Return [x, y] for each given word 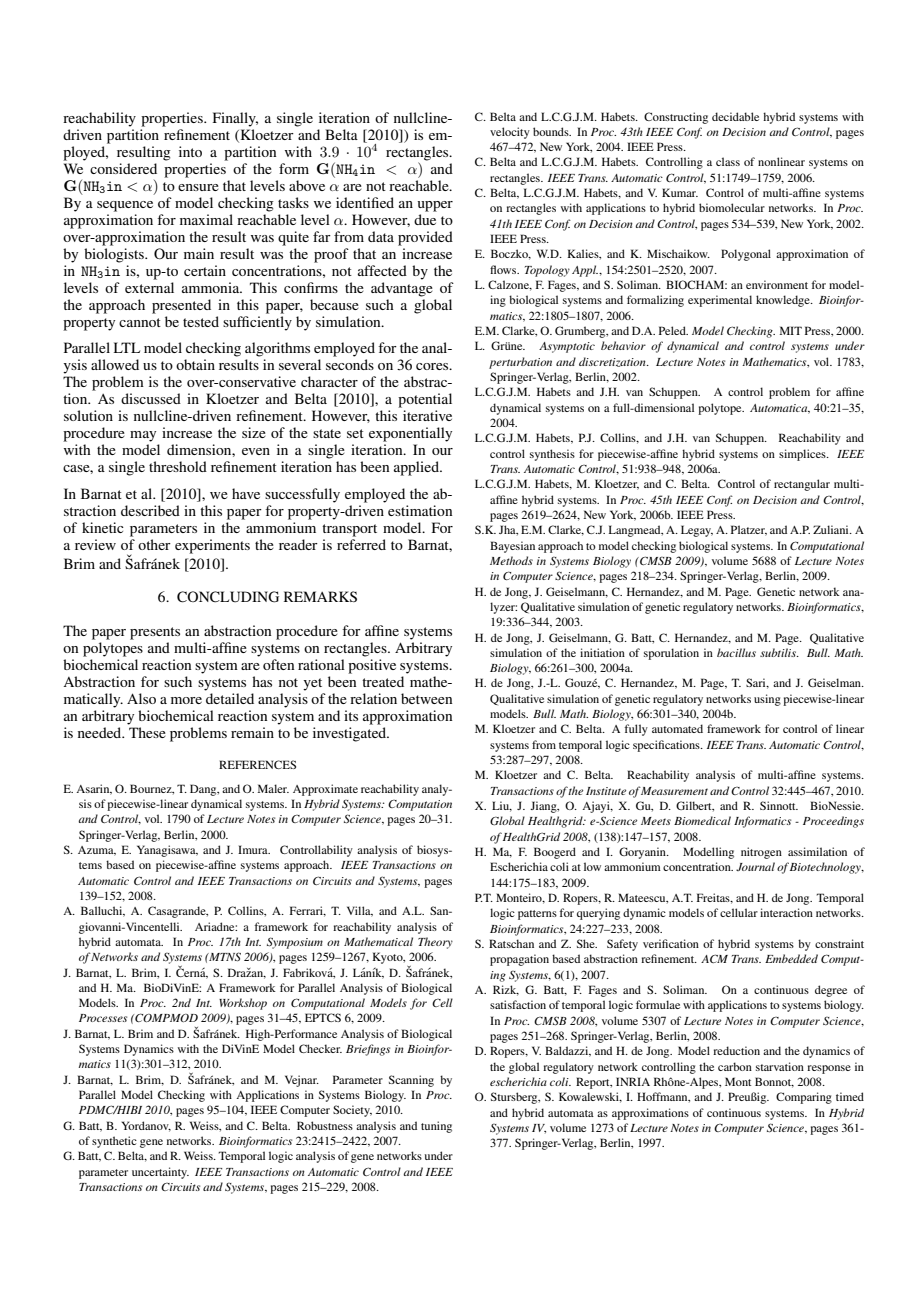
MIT [791, 330]
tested [201, 321]
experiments [212, 546]
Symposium [295, 943]
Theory [435, 943]
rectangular [802, 485]
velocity [510, 133]
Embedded [791, 958]
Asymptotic [567, 347]
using [767, 700]
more [186, 700]
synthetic [114, 1142]
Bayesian [512, 547]
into [190, 151]
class [728, 161]
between [426, 698]
